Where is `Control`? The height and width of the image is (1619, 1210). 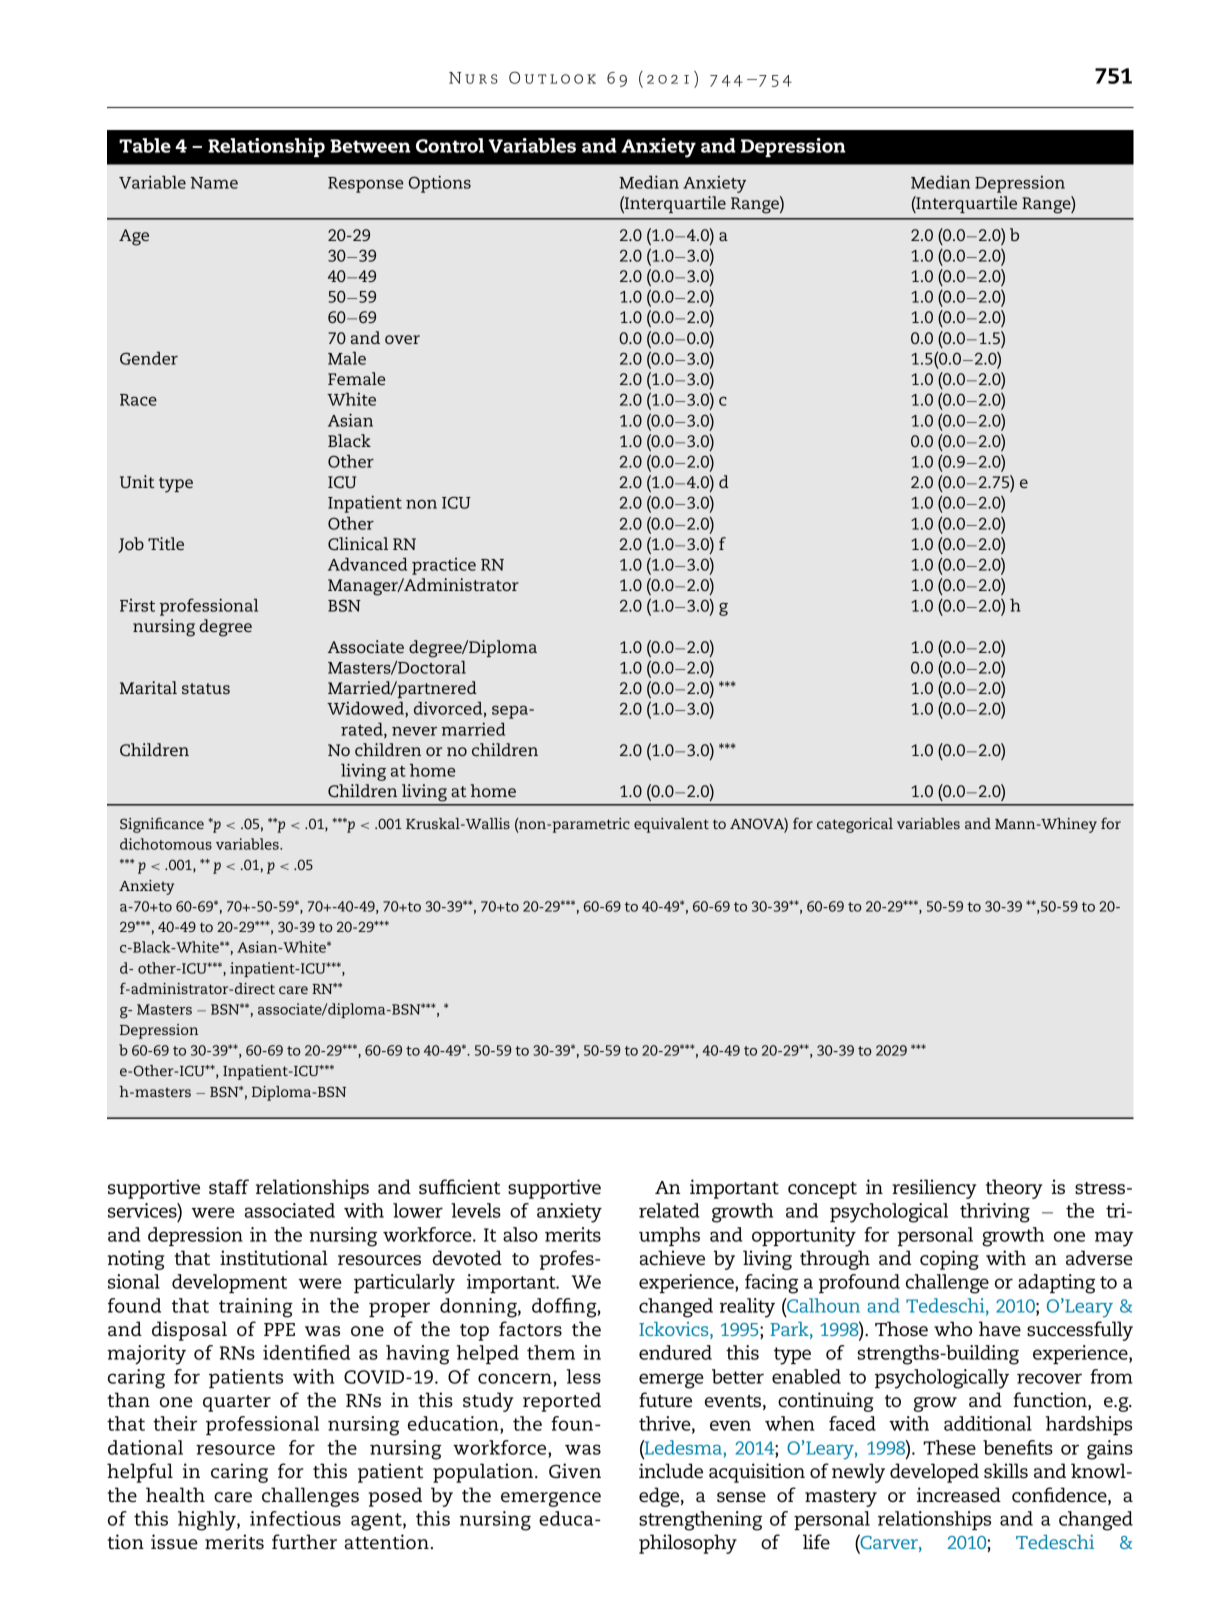 Control is located at coordinates (450, 145).
